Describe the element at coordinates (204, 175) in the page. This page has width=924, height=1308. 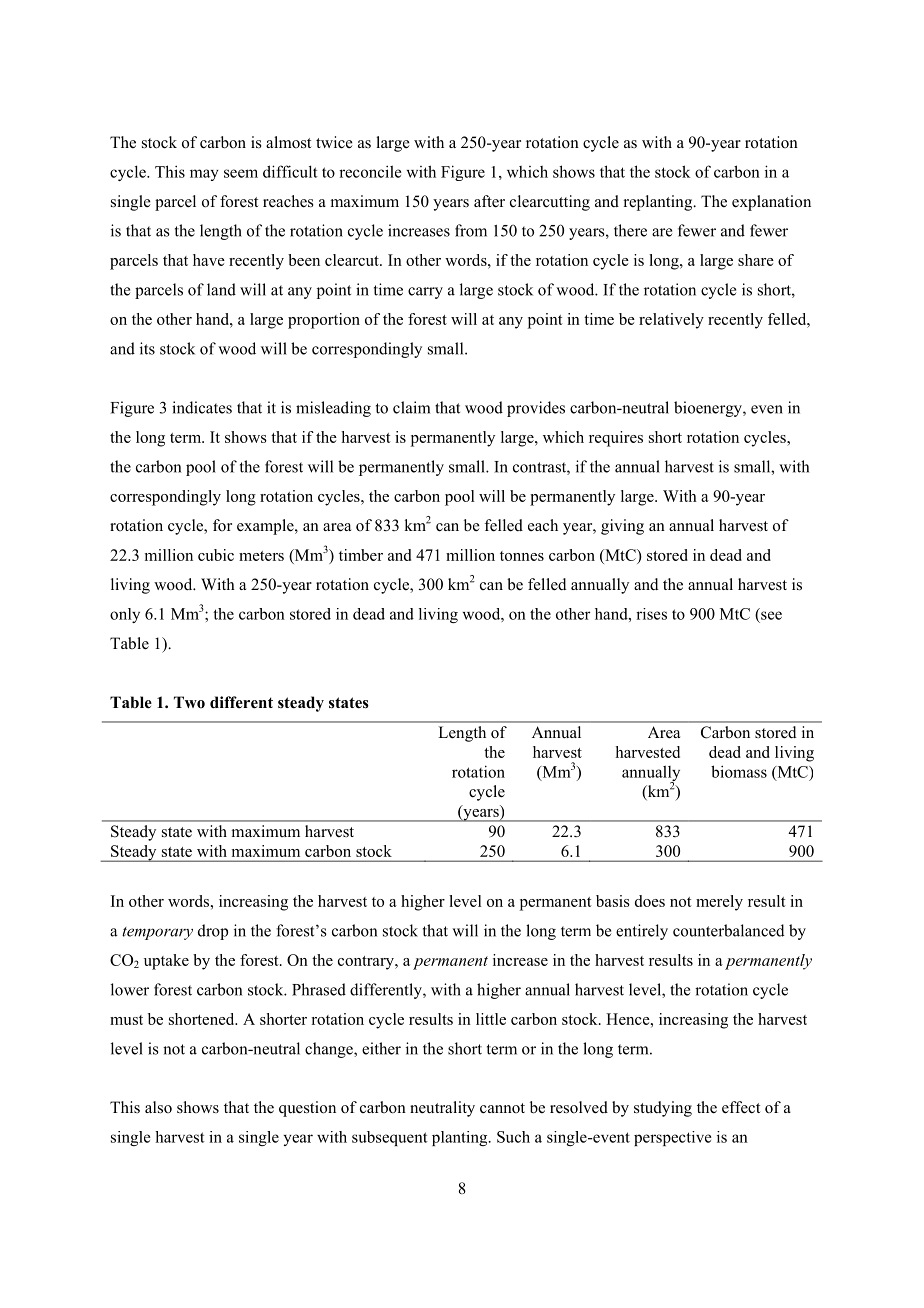
I see `may` at that location.
